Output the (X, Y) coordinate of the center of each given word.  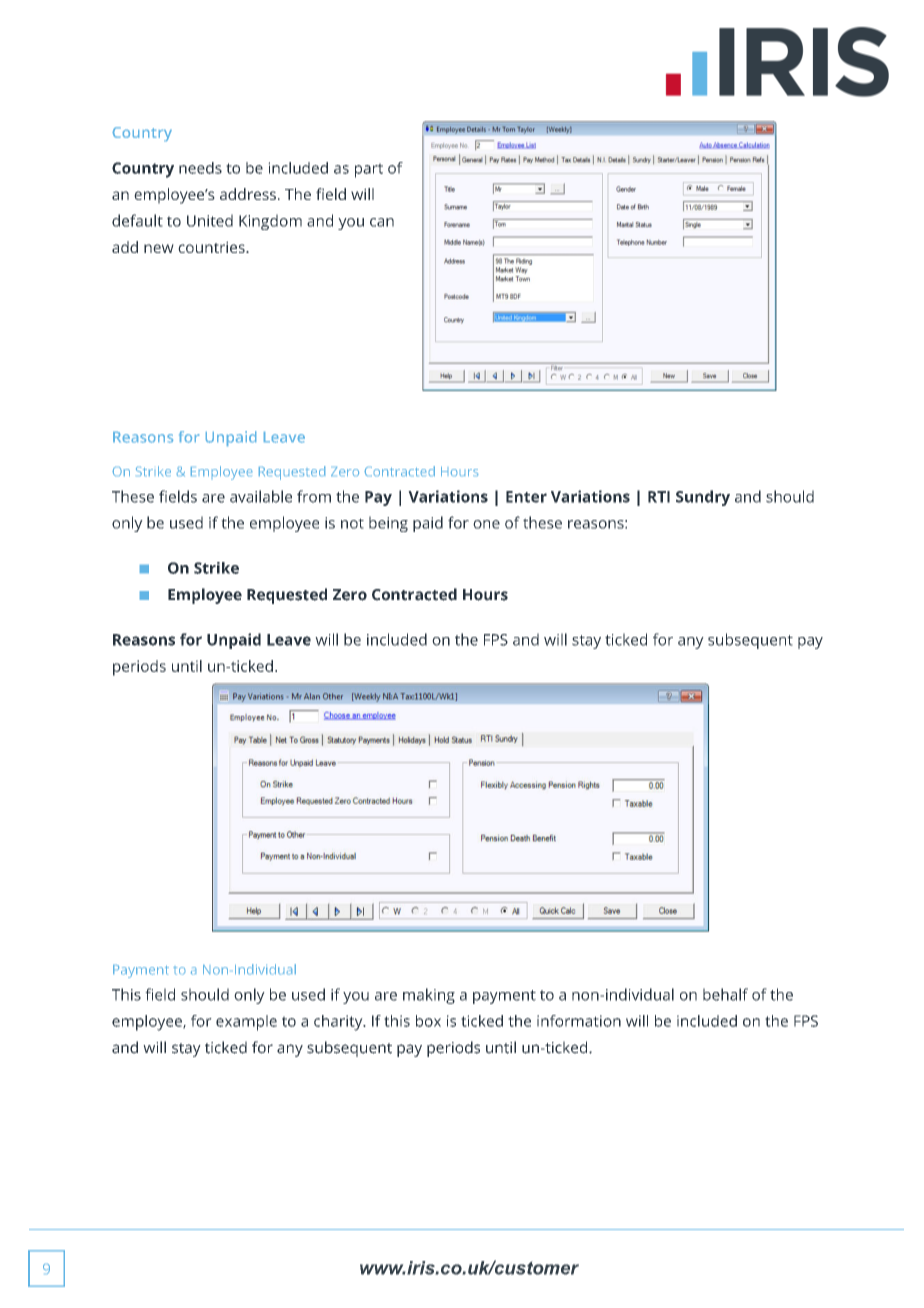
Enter (526, 497)
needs (200, 168)
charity (339, 1023)
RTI (659, 497)
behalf (725, 994)
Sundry (703, 498)
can (382, 222)
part (369, 170)
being (388, 524)
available (261, 496)
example (246, 1023)
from (314, 496)
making (429, 996)
